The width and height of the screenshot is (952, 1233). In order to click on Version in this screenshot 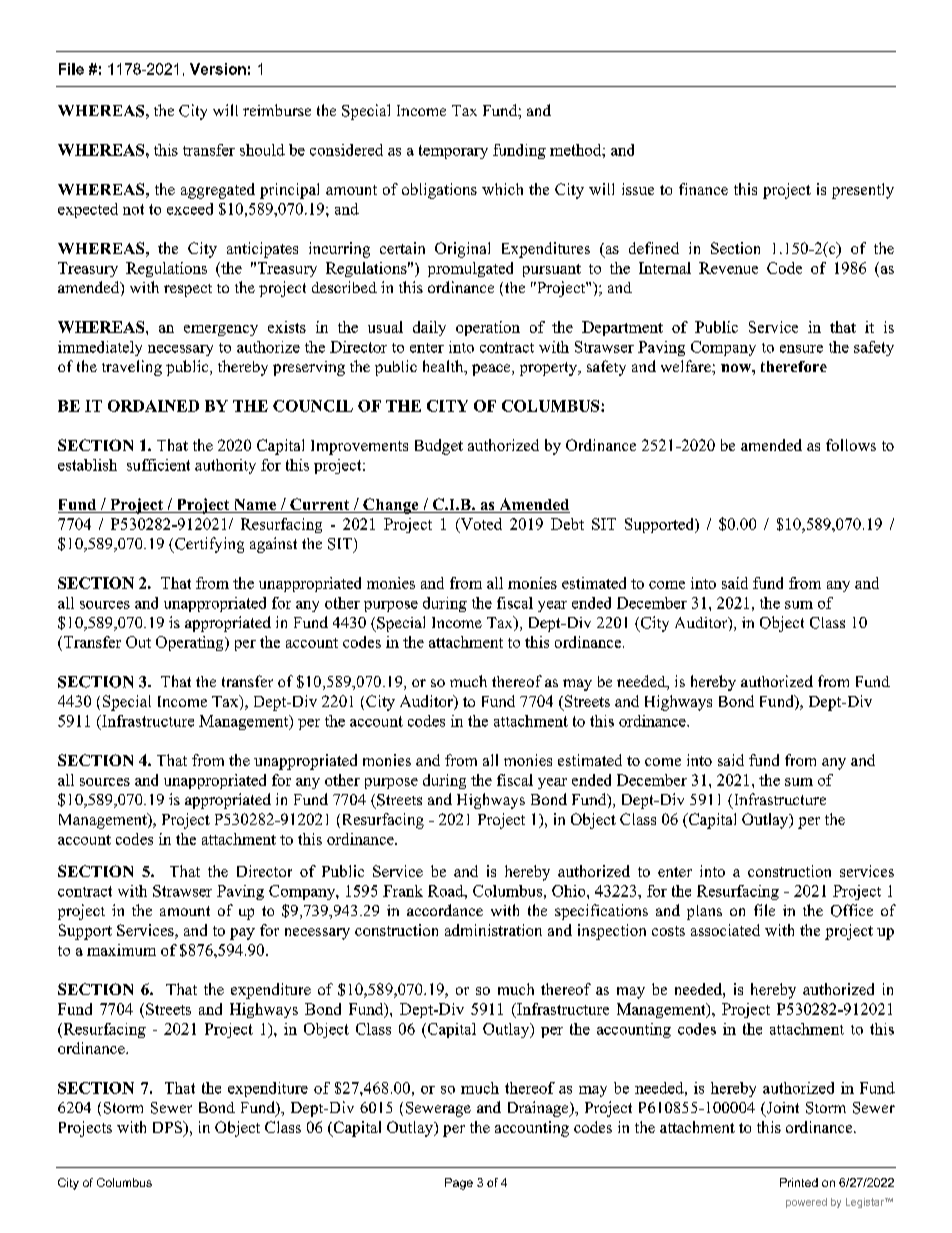, I will do `click(218, 69)`.
